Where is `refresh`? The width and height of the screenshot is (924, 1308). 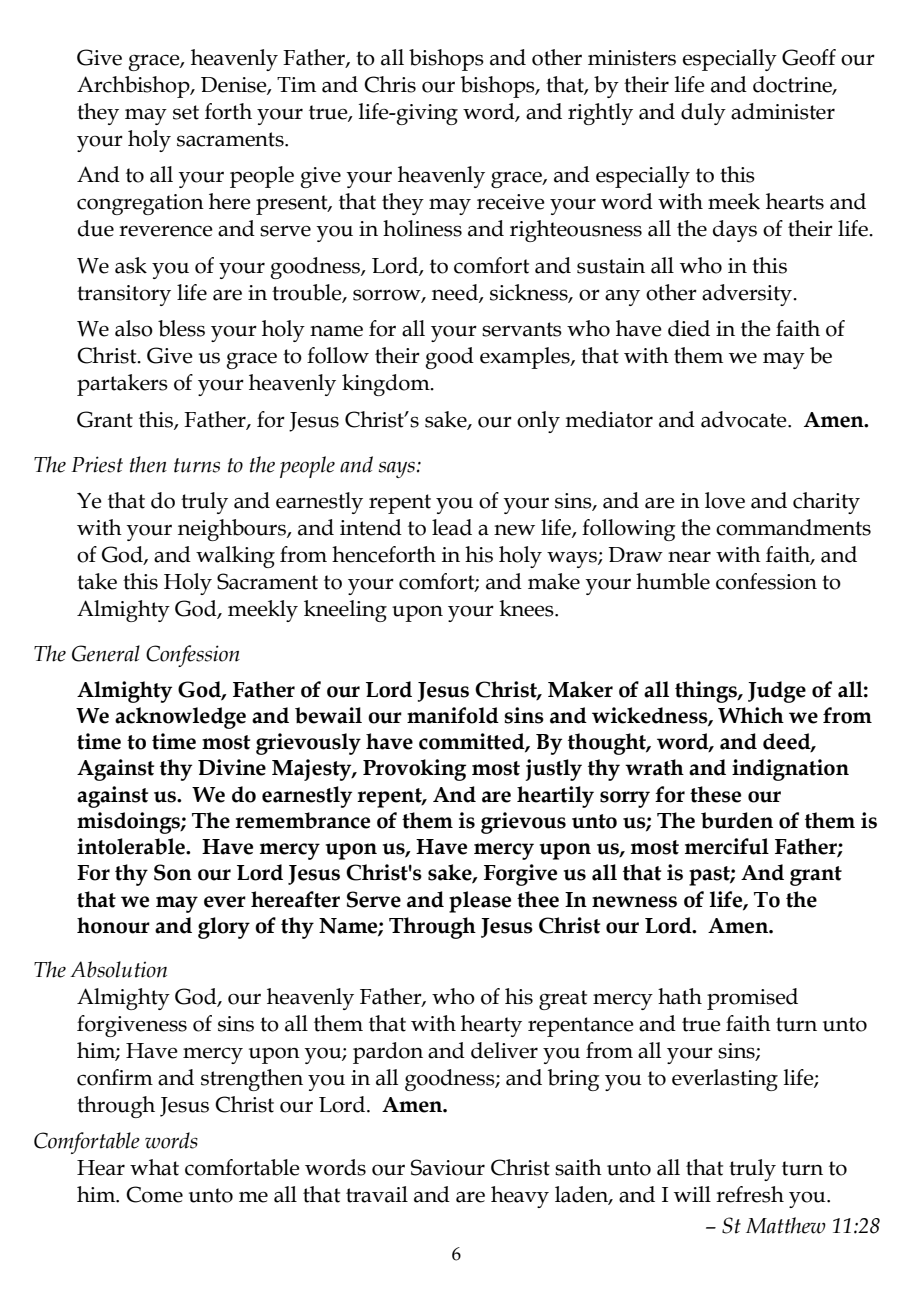
refresh is located at coordinates (750, 1194).
